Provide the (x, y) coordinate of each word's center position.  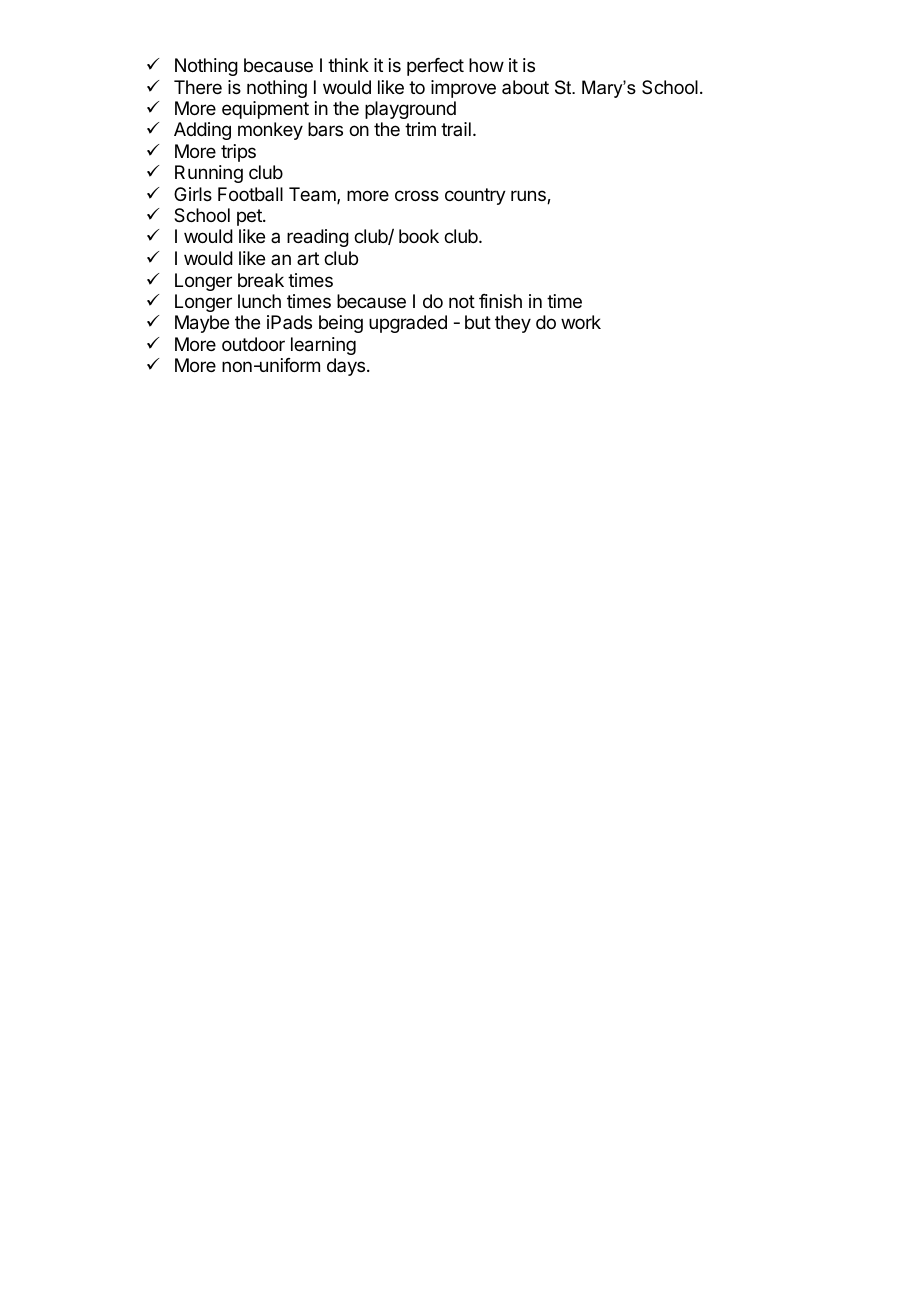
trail (456, 129)
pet (250, 217)
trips (238, 153)
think (348, 65)
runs (529, 197)
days (346, 367)
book (419, 236)
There (198, 87)
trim (420, 129)
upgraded (408, 324)
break (261, 280)
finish (500, 301)
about (525, 87)
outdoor (253, 344)
